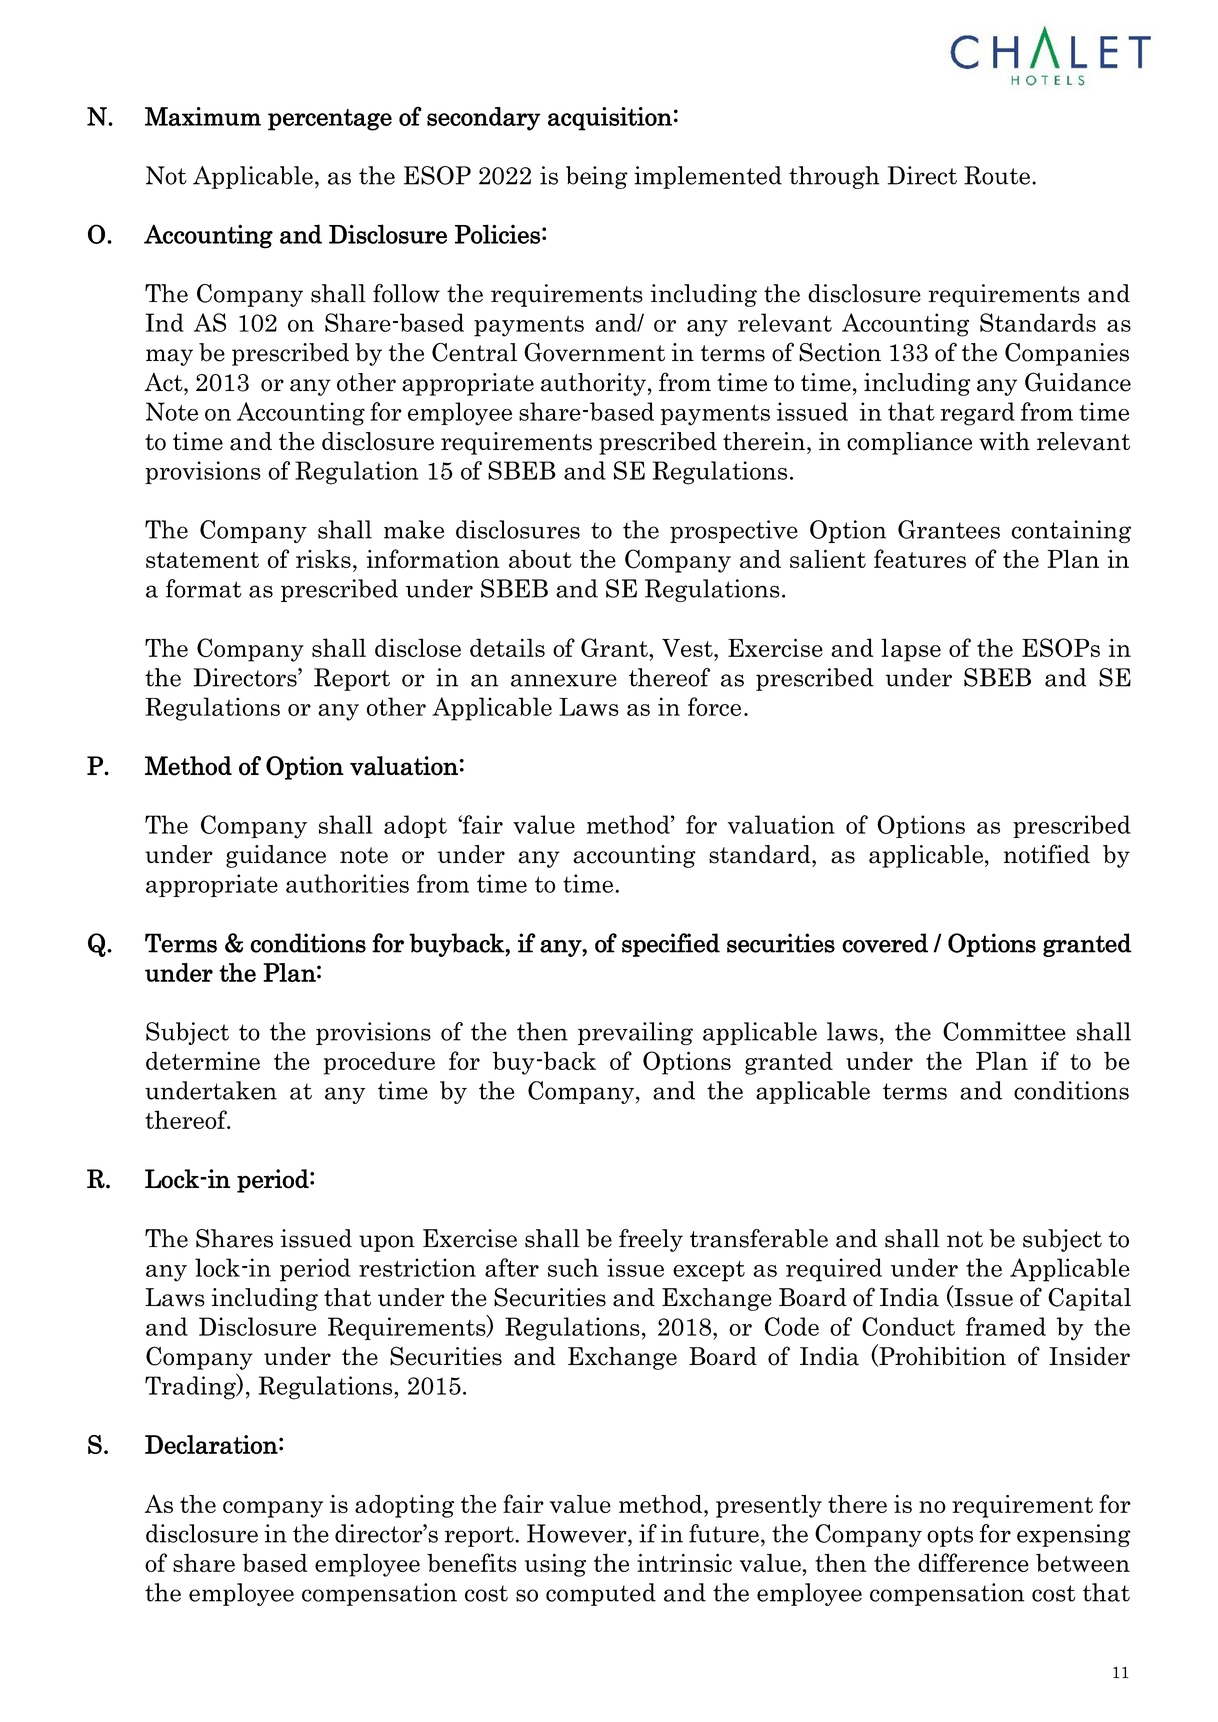 This page has height=1722, width=1218. What do you see at coordinates (203, 1060) in the page?
I see `determine` at bounding box center [203, 1060].
